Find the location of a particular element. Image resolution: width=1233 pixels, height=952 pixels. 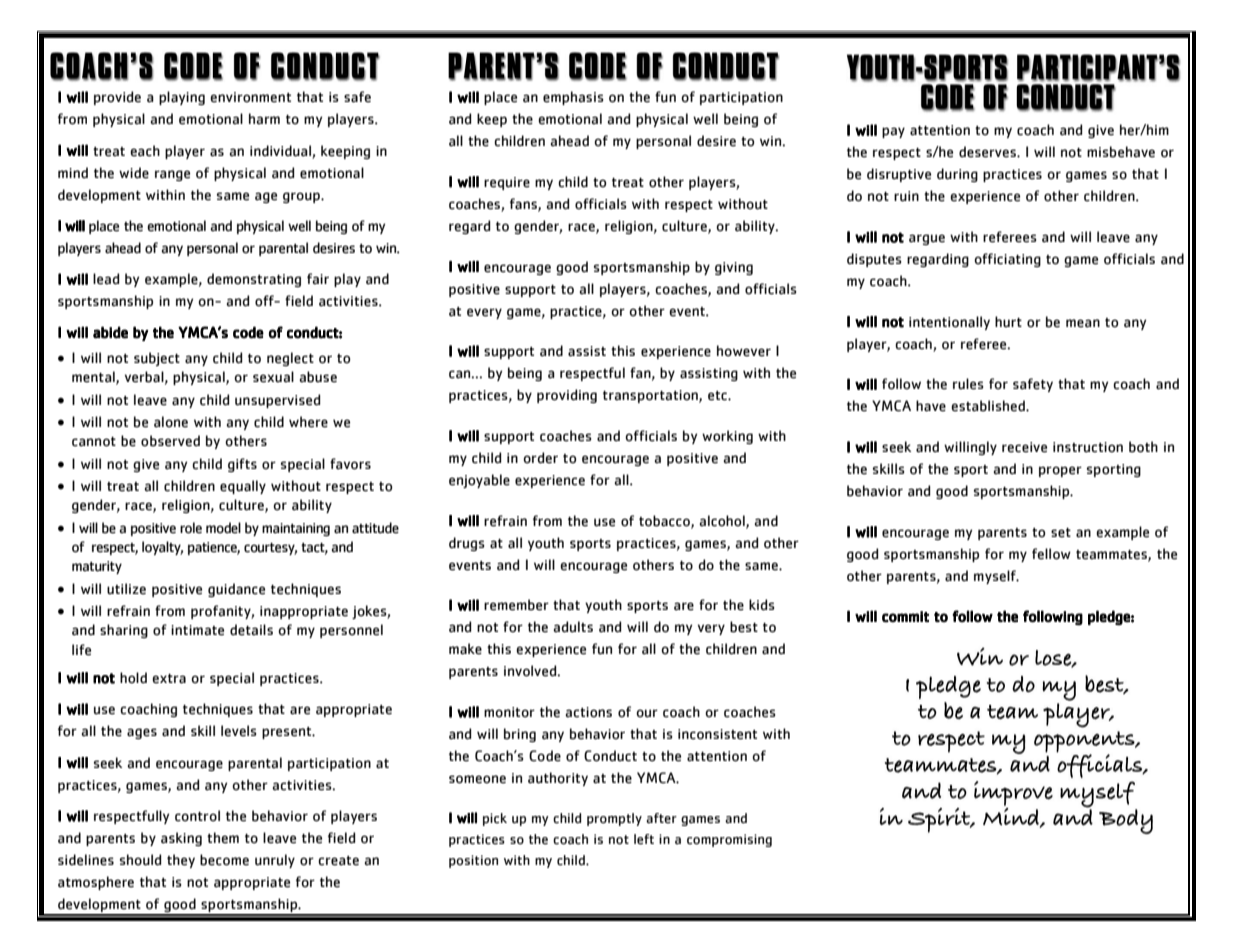

commit is located at coordinates (905, 617).
